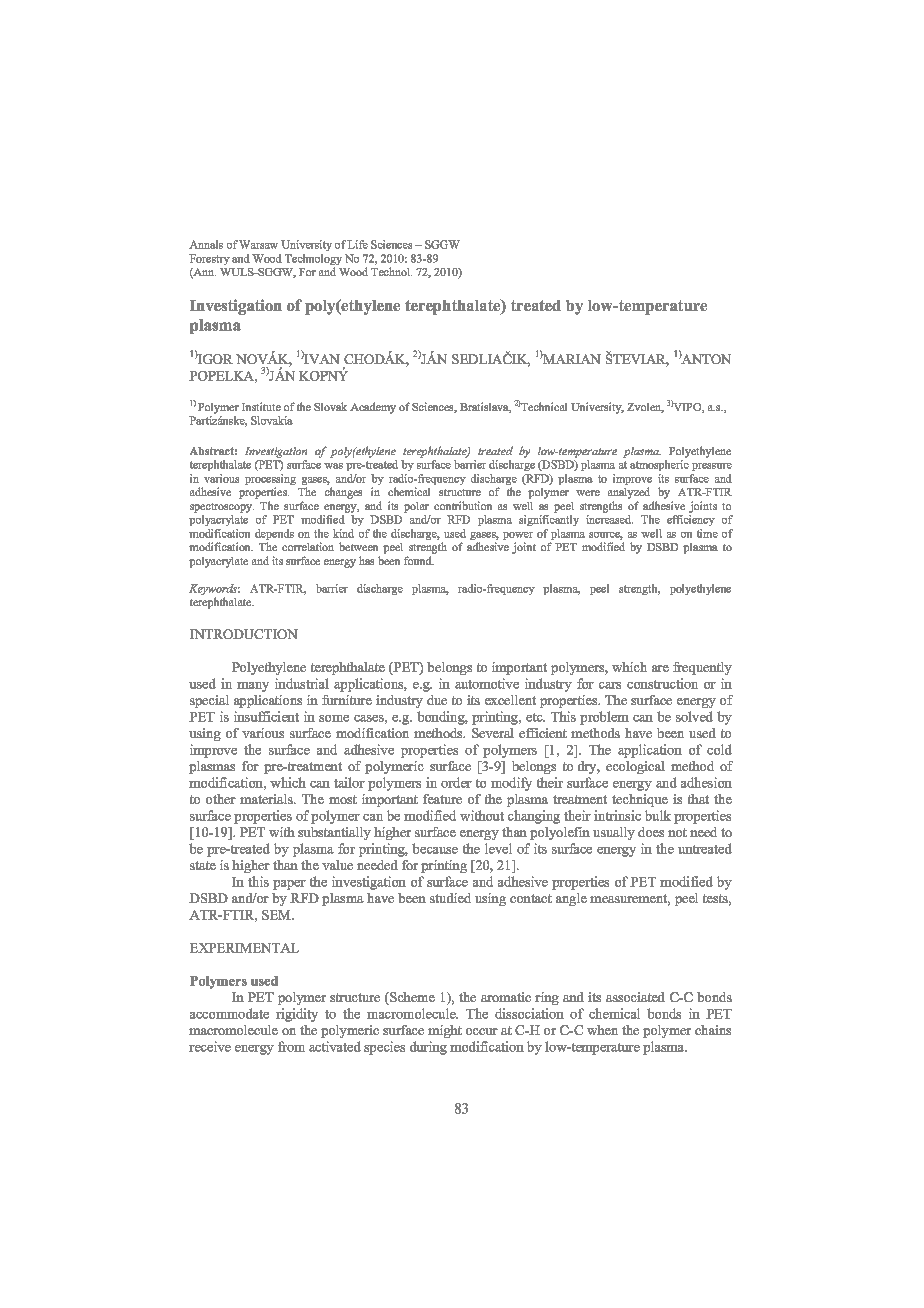 The width and height of the document is (924, 1308). What do you see at coordinates (487, 683) in the document?
I see `automotive` at bounding box center [487, 683].
